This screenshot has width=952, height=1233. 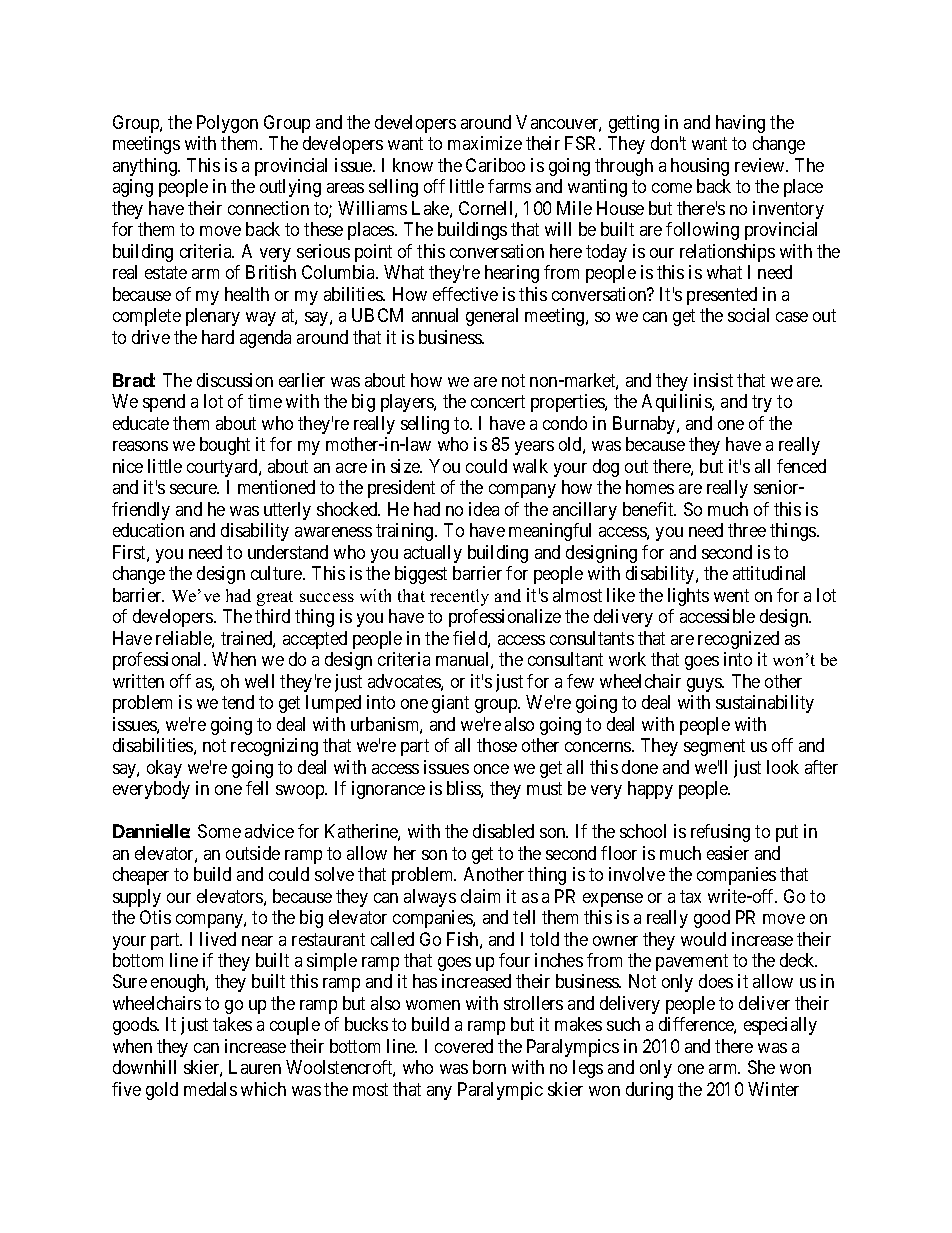 What do you see at coordinates (761, 165) in the screenshot?
I see `review` at bounding box center [761, 165].
